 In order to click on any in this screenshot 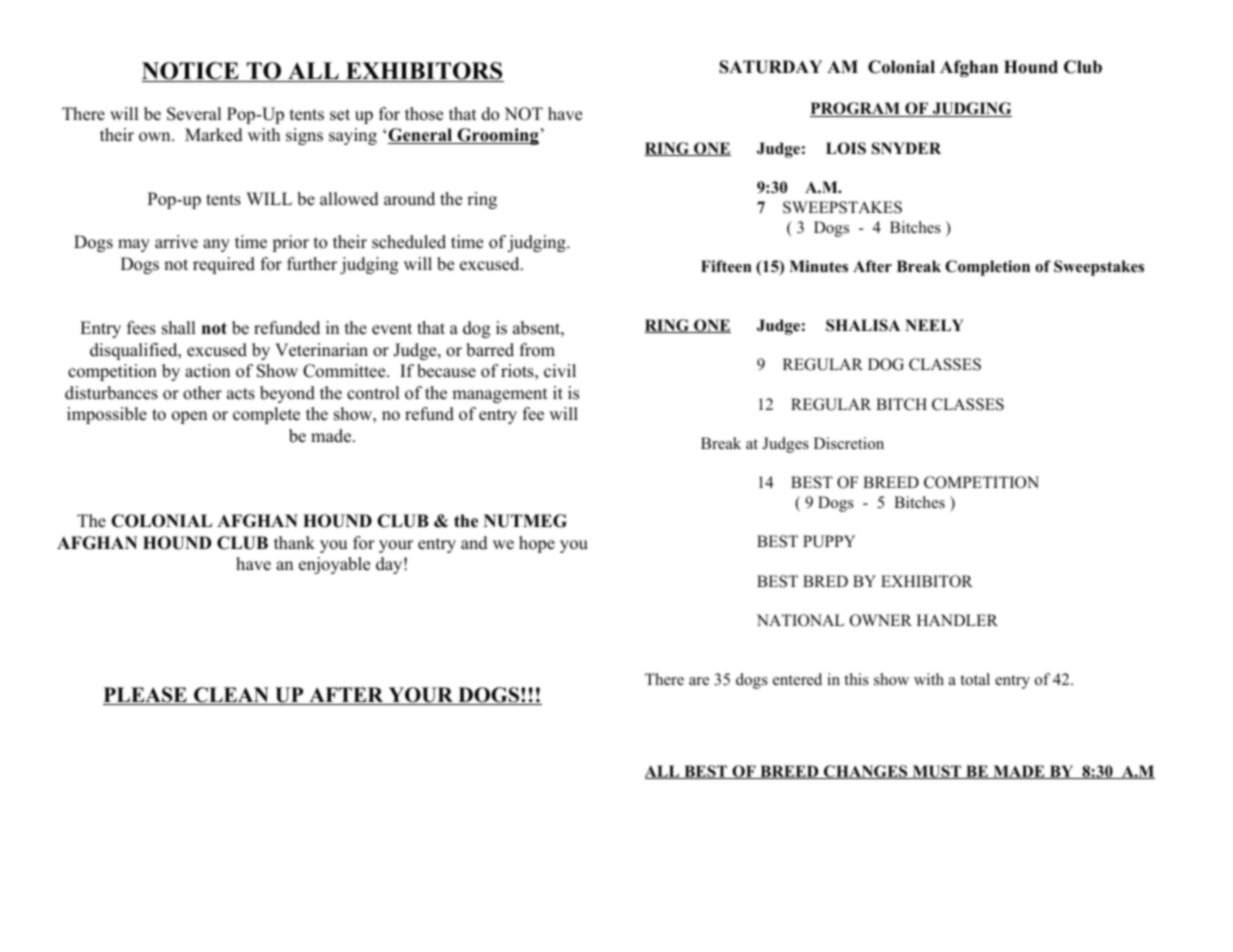, I will do `click(216, 245)`.
